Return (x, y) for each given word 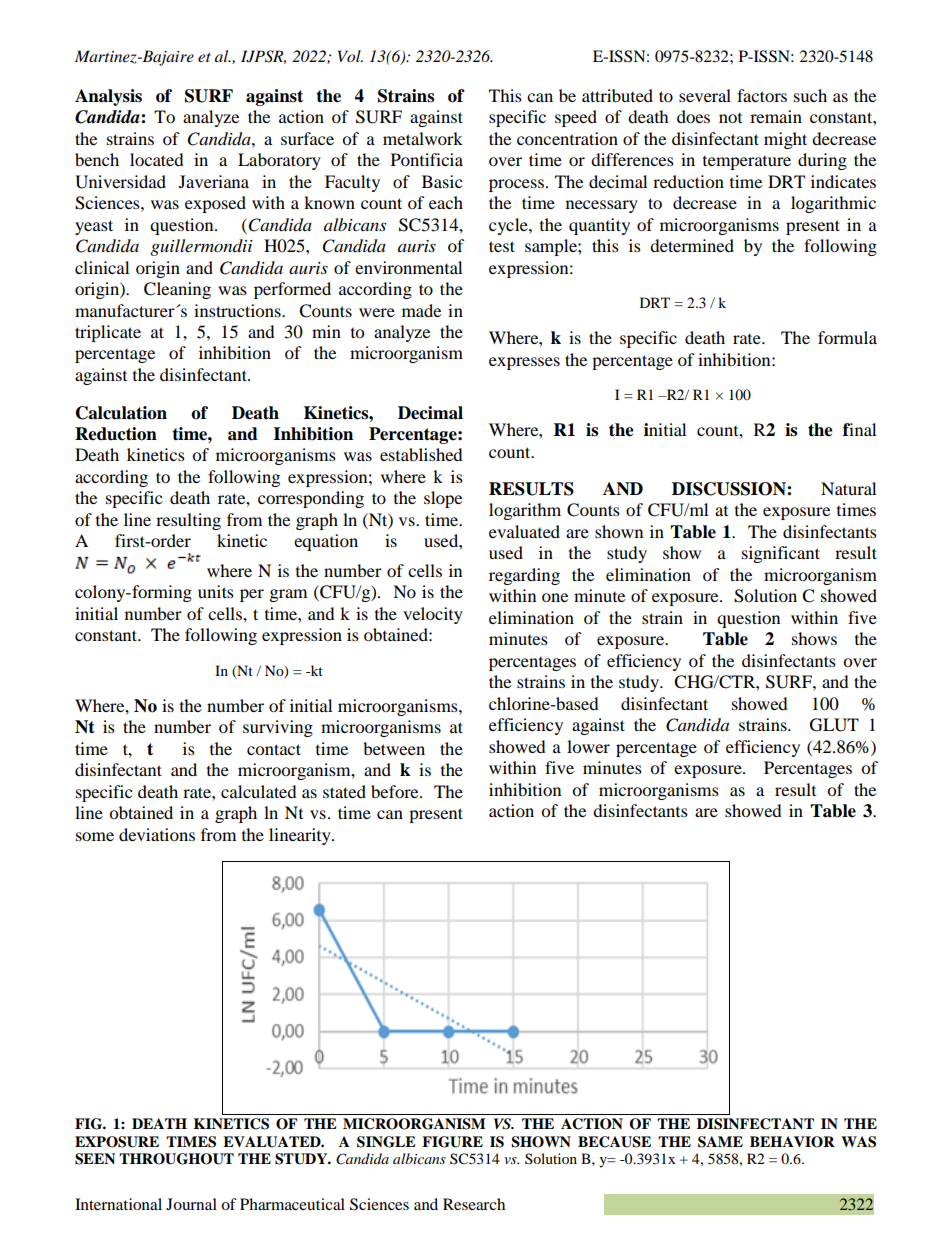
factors (762, 95)
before (396, 791)
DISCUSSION (730, 489)
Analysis (108, 97)
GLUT (834, 725)
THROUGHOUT (176, 1159)
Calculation (121, 413)
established (421, 454)
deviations (157, 834)
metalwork (423, 138)
